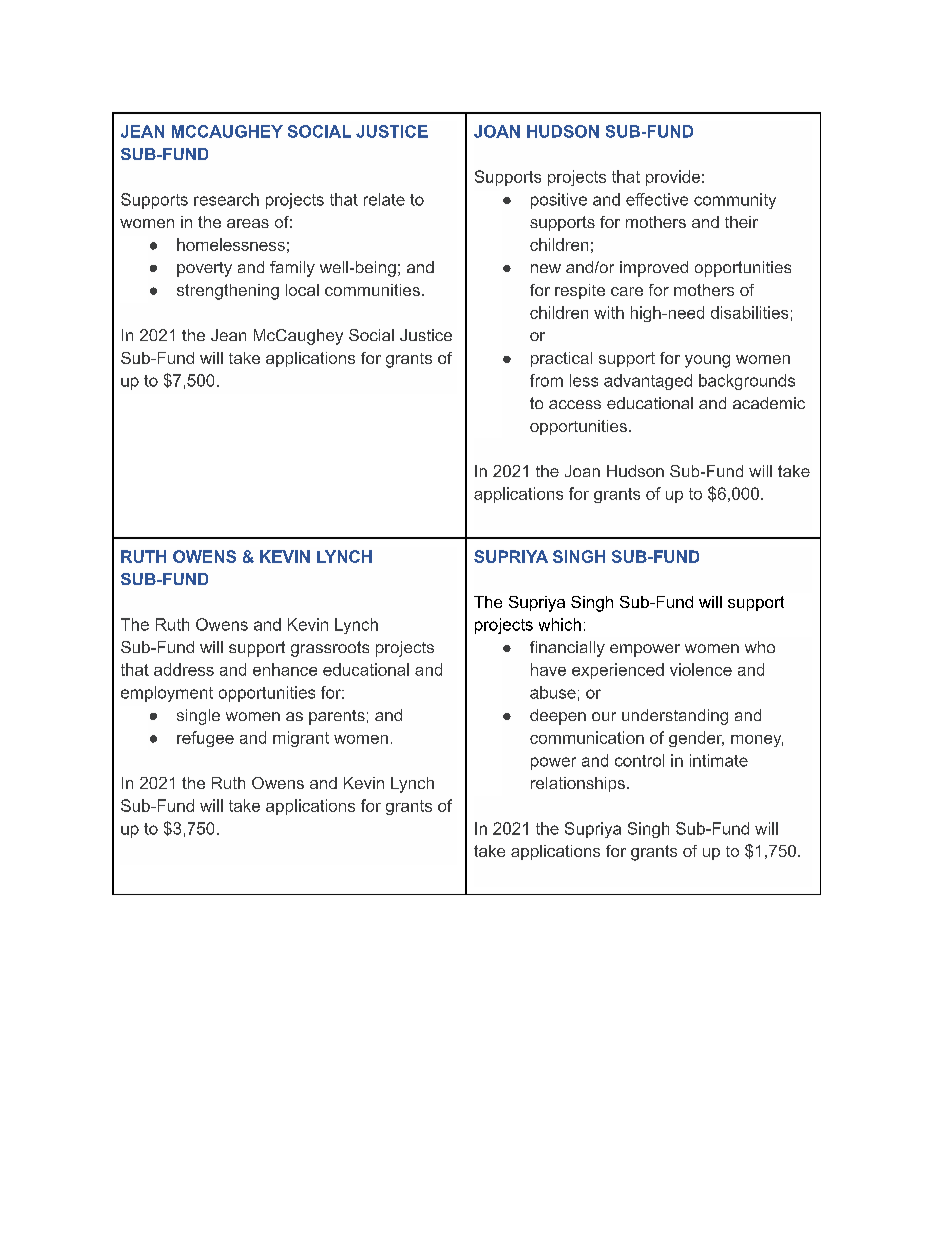 The width and height of the image is (952, 1233). What do you see at coordinates (741, 222) in the image?
I see `their` at bounding box center [741, 222].
